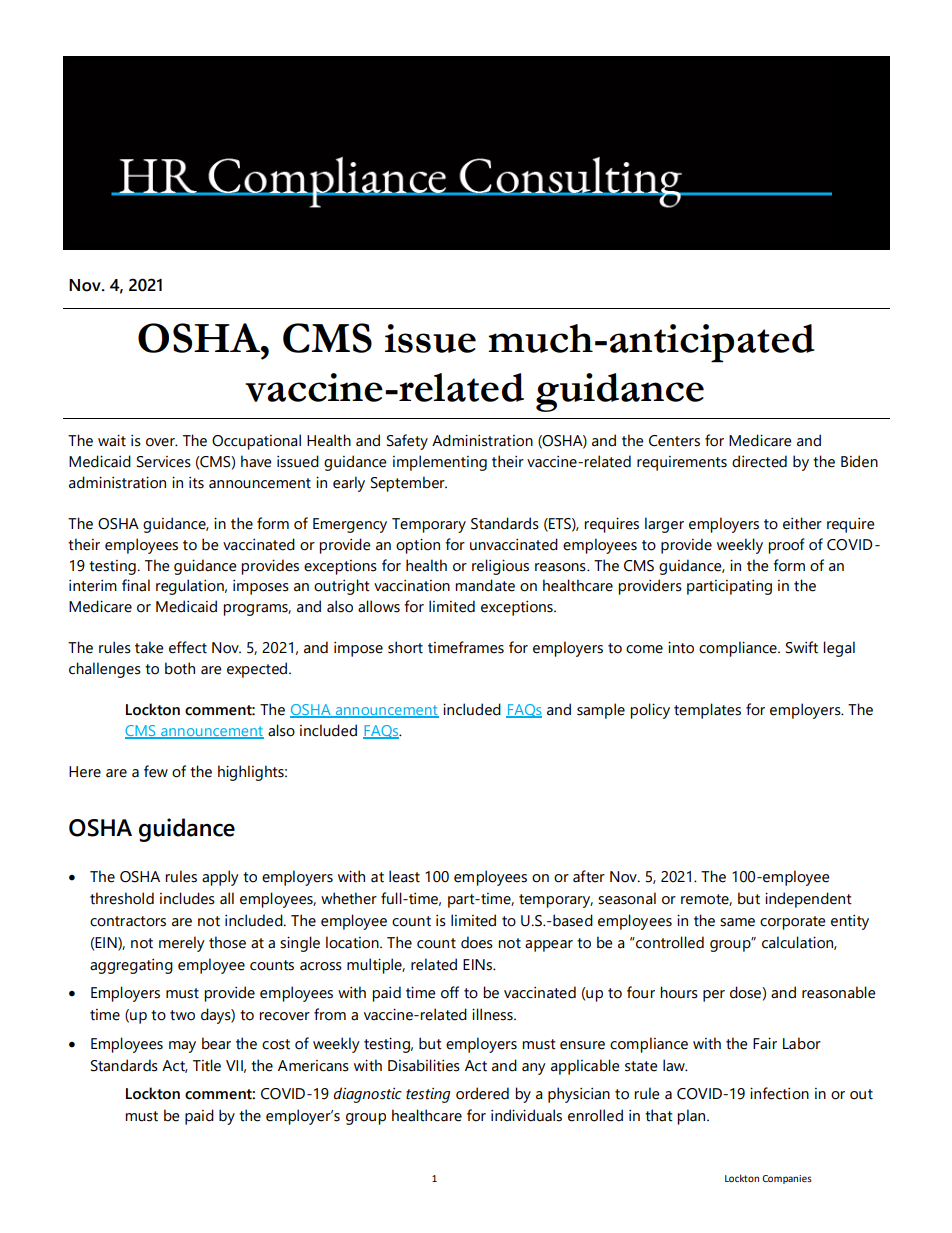 Image resolution: width=952 pixels, height=1233 pixels. I want to click on Title, so click(207, 1065).
